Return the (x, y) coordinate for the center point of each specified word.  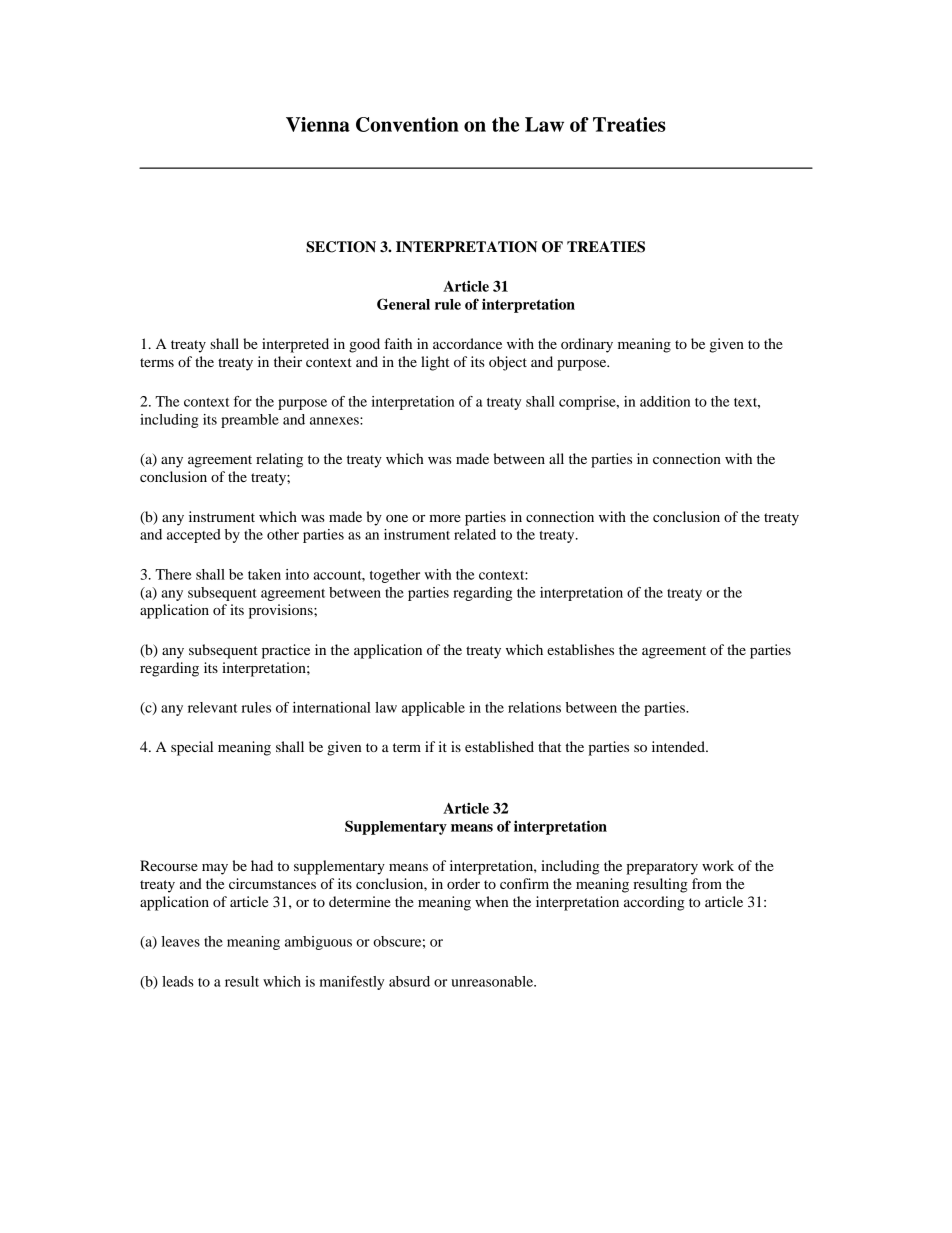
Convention (407, 124)
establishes (580, 649)
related (475, 534)
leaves (181, 941)
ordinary (587, 345)
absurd (409, 981)
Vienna (318, 124)
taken (264, 574)
